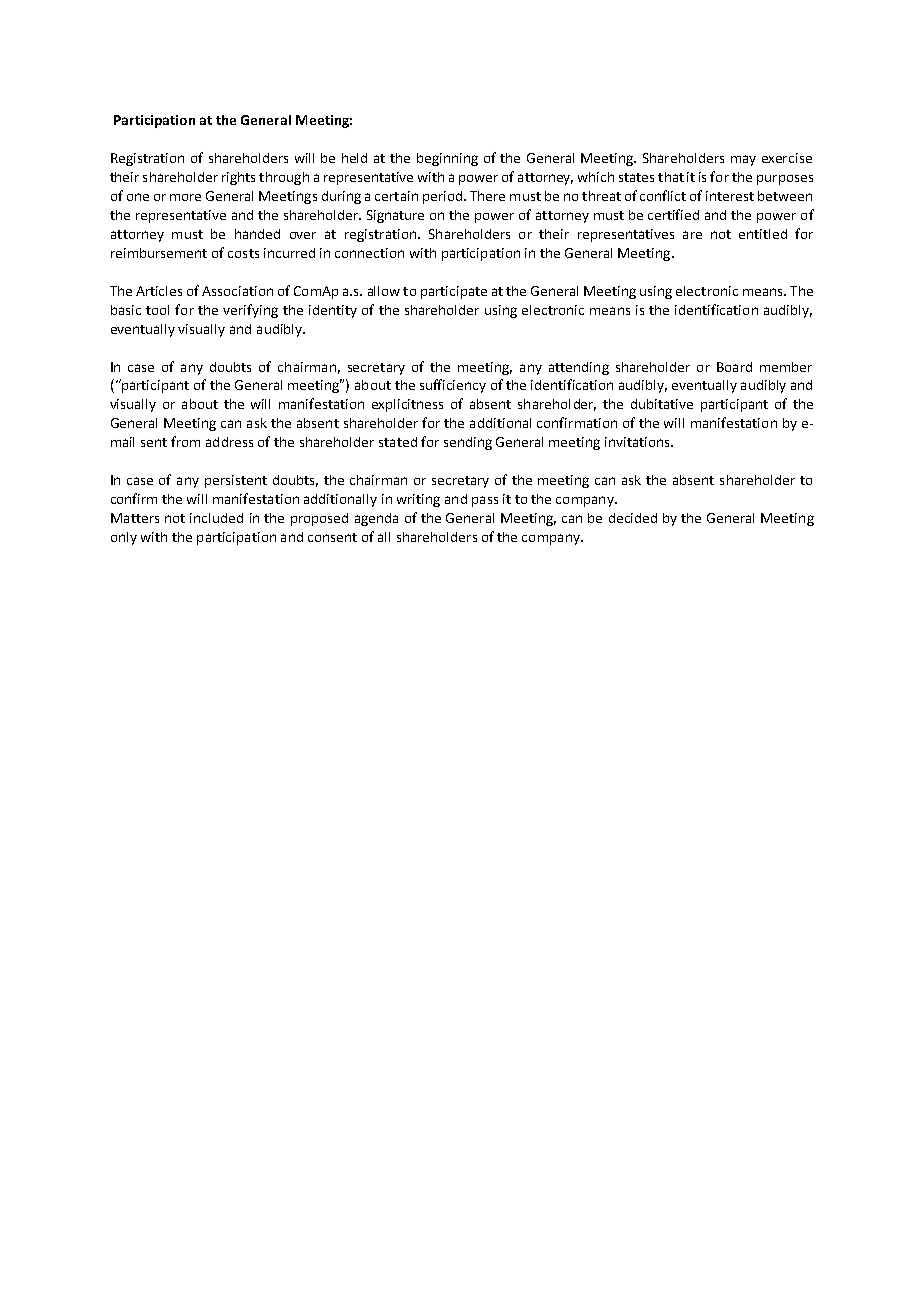 This screenshot has height=1308, width=924. Describe the element at coordinates (638, 442) in the screenshot. I see `invitations` at that location.
